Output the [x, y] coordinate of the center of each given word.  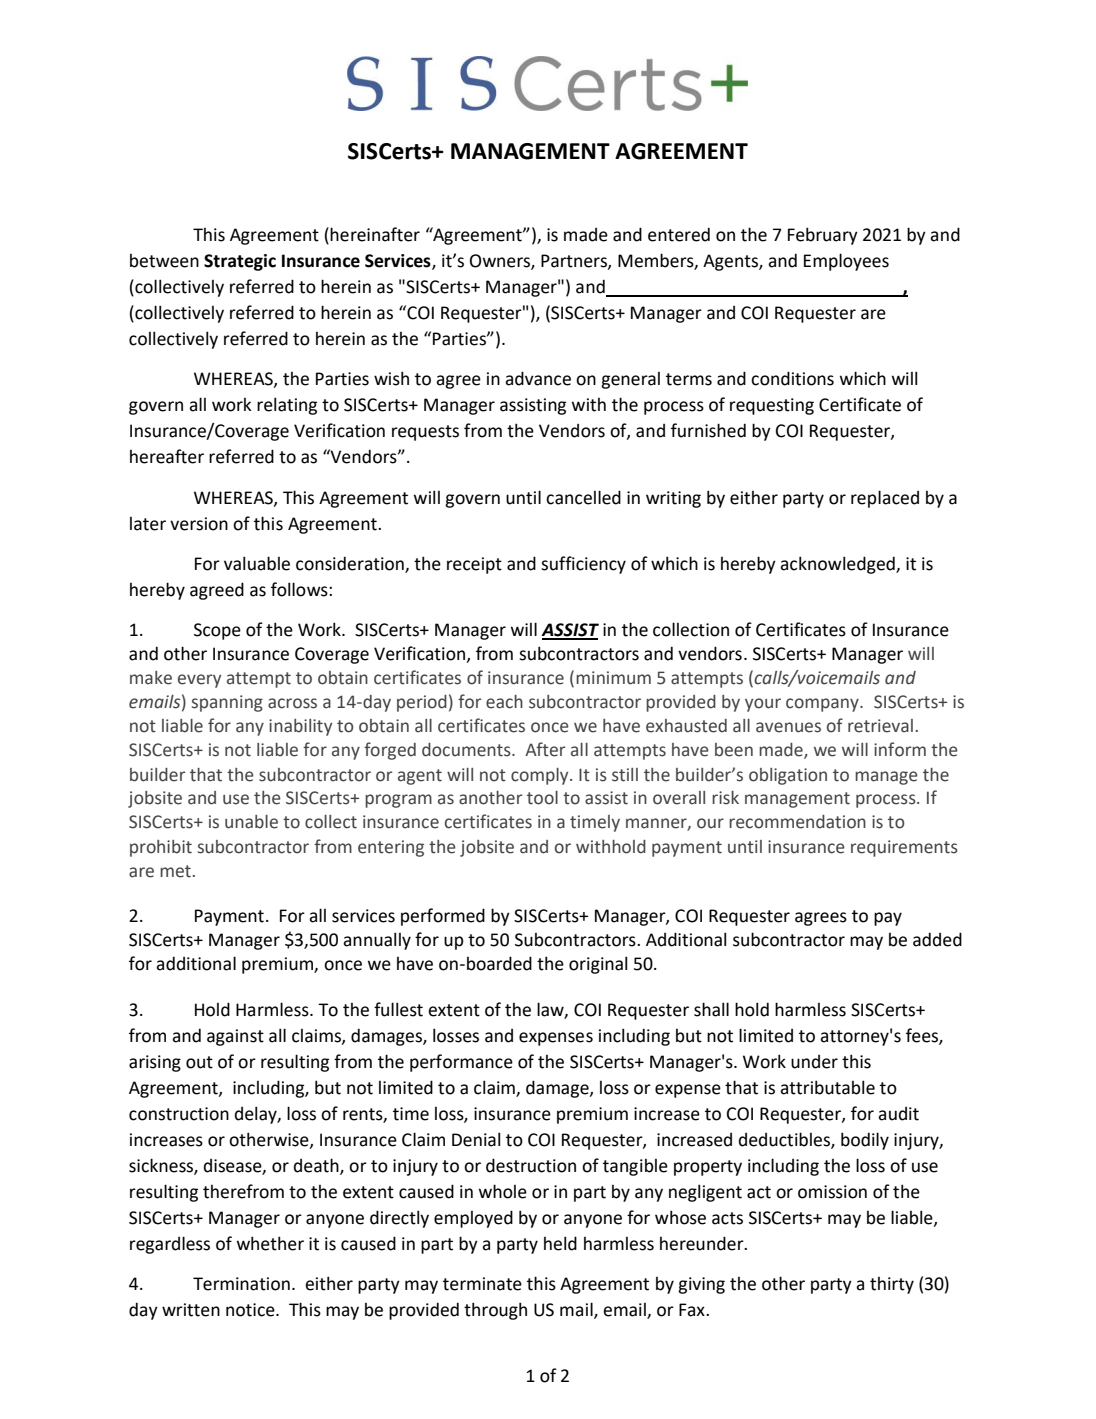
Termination [241, 1284]
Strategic [240, 262]
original [598, 965]
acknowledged [838, 565]
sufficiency [583, 565]
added [937, 939]
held [560, 1243]
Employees [846, 262]
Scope [217, 631]
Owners [501, 262]
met [175, 871]
